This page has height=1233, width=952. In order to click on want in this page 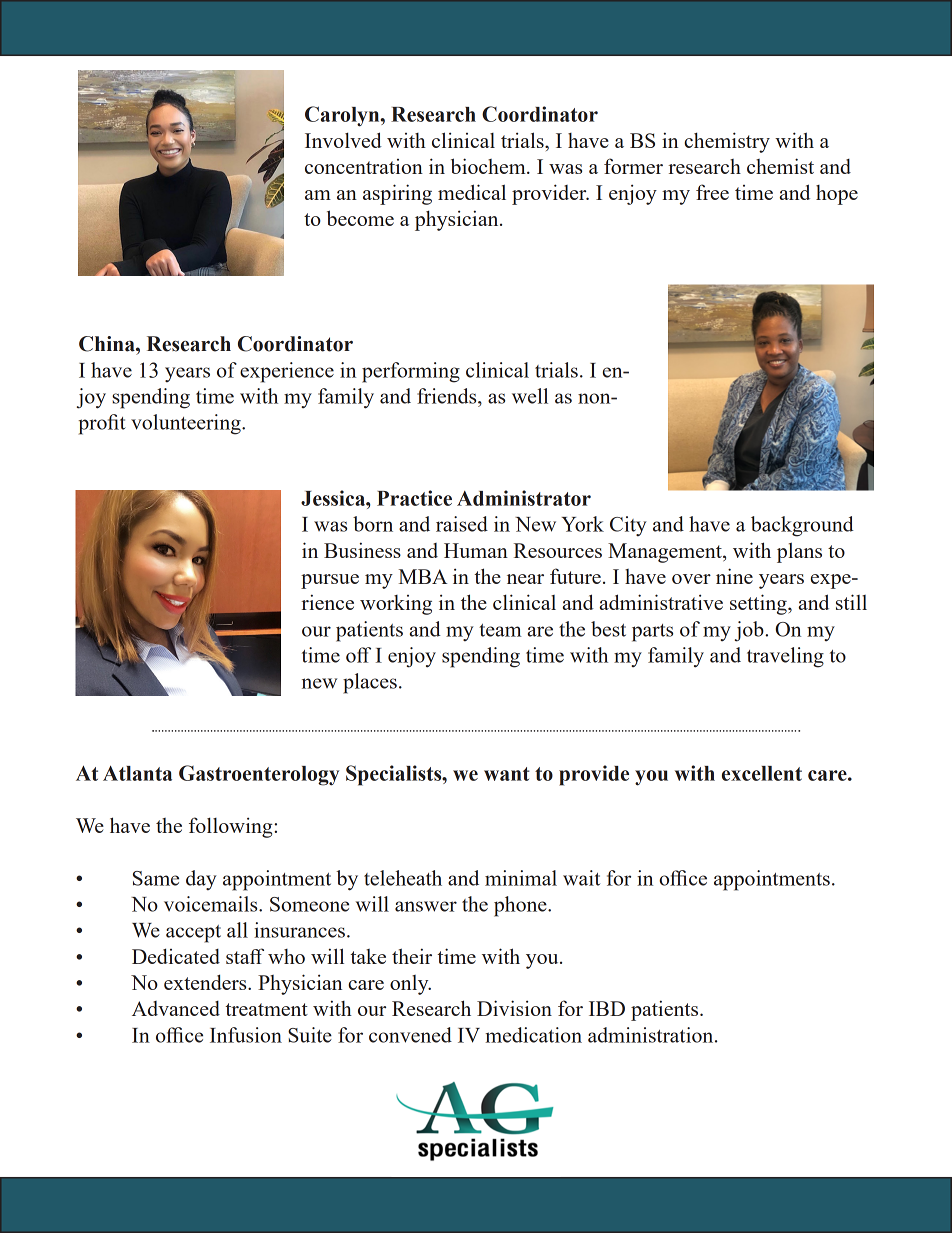, I will do `click(507, 774)`.
